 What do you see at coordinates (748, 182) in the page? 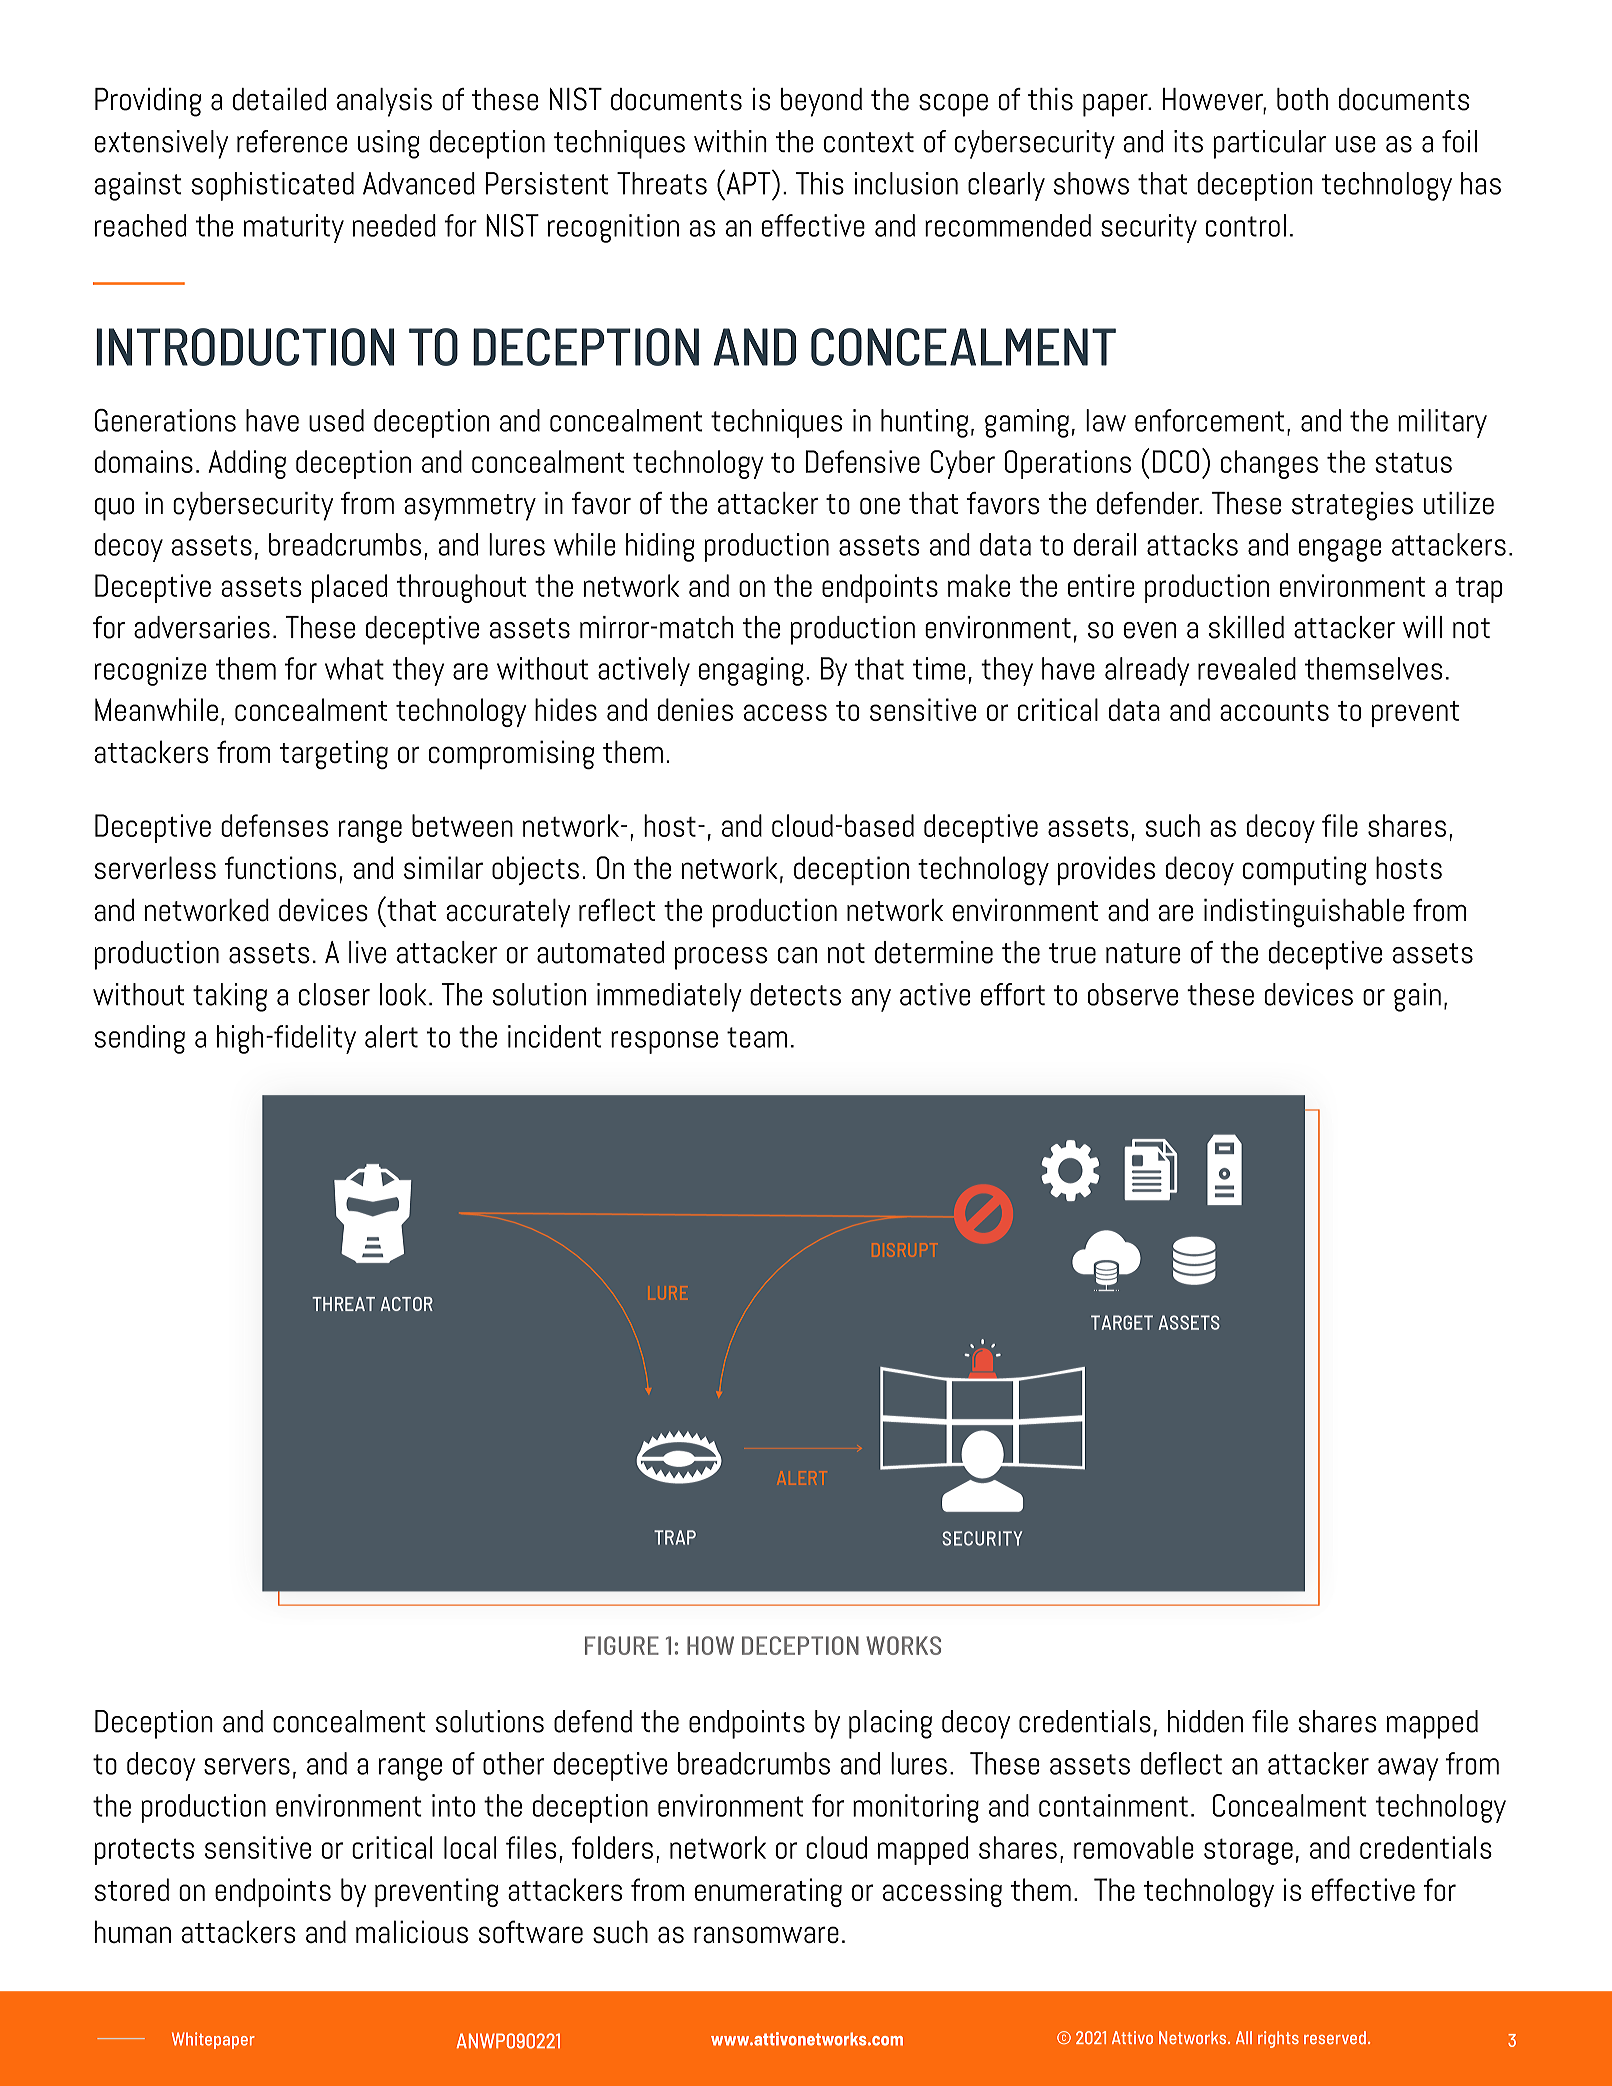
I see `APT` at bounding box center [748, 182].
